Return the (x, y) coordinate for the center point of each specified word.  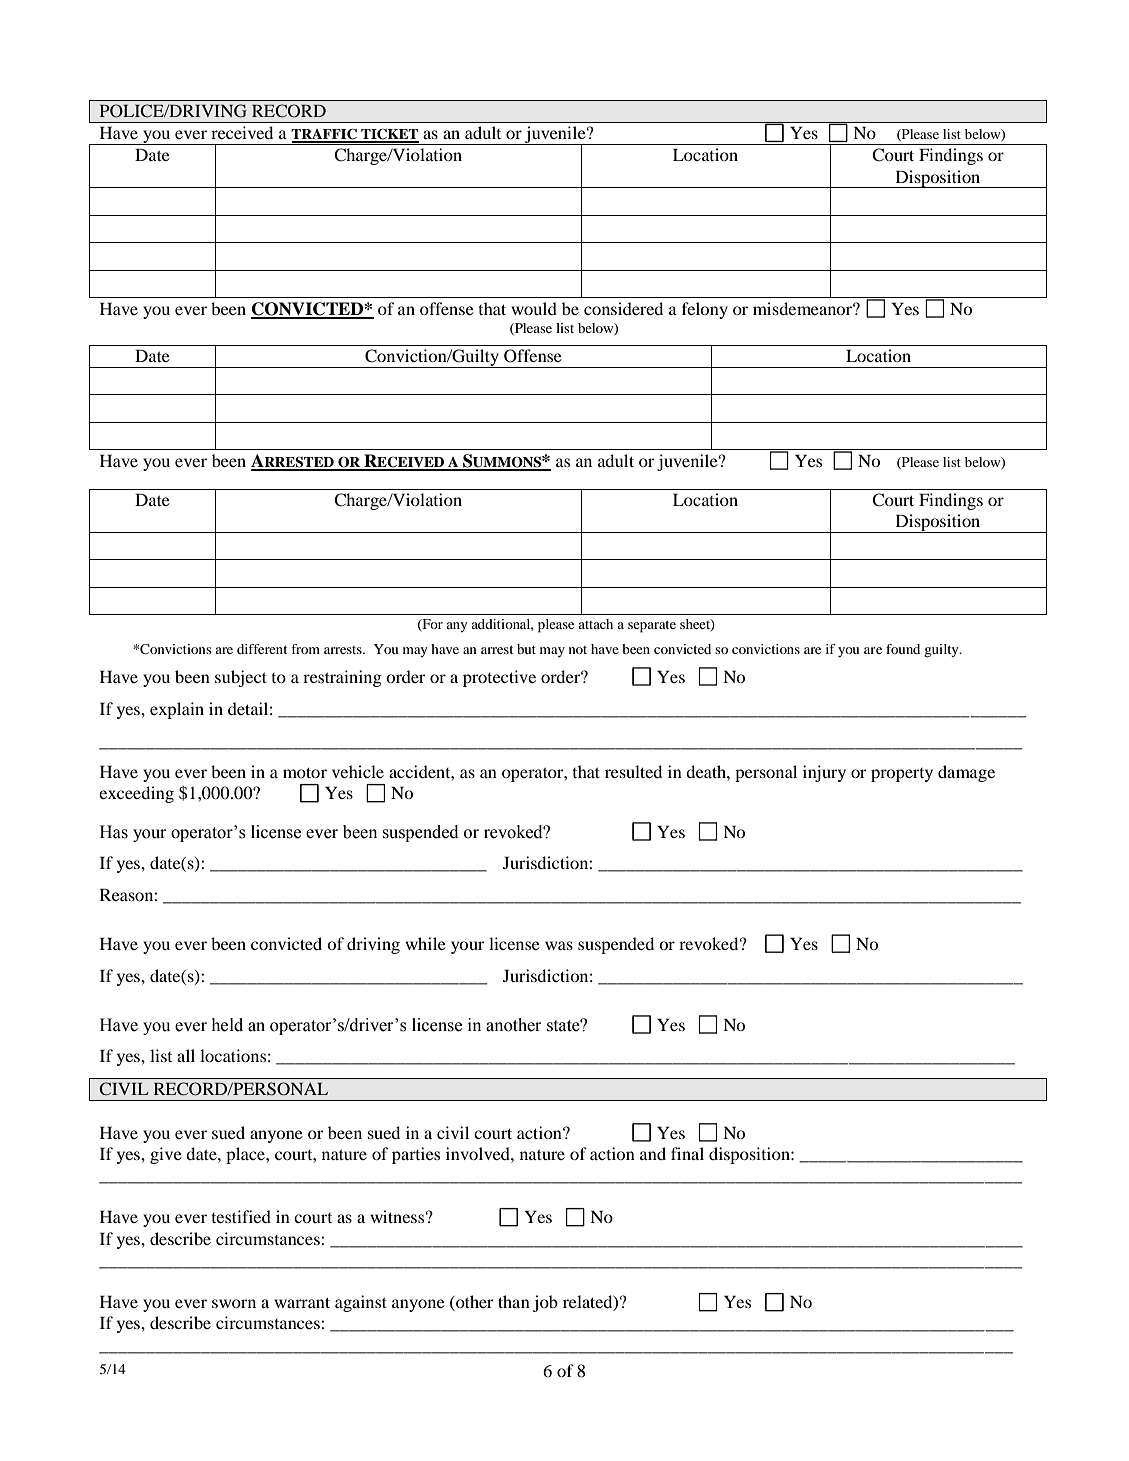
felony (705, 310)
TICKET (389, 135)
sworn (234, 1303)
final (687, 1153)
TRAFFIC (325, 135)
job (545, 1303)
